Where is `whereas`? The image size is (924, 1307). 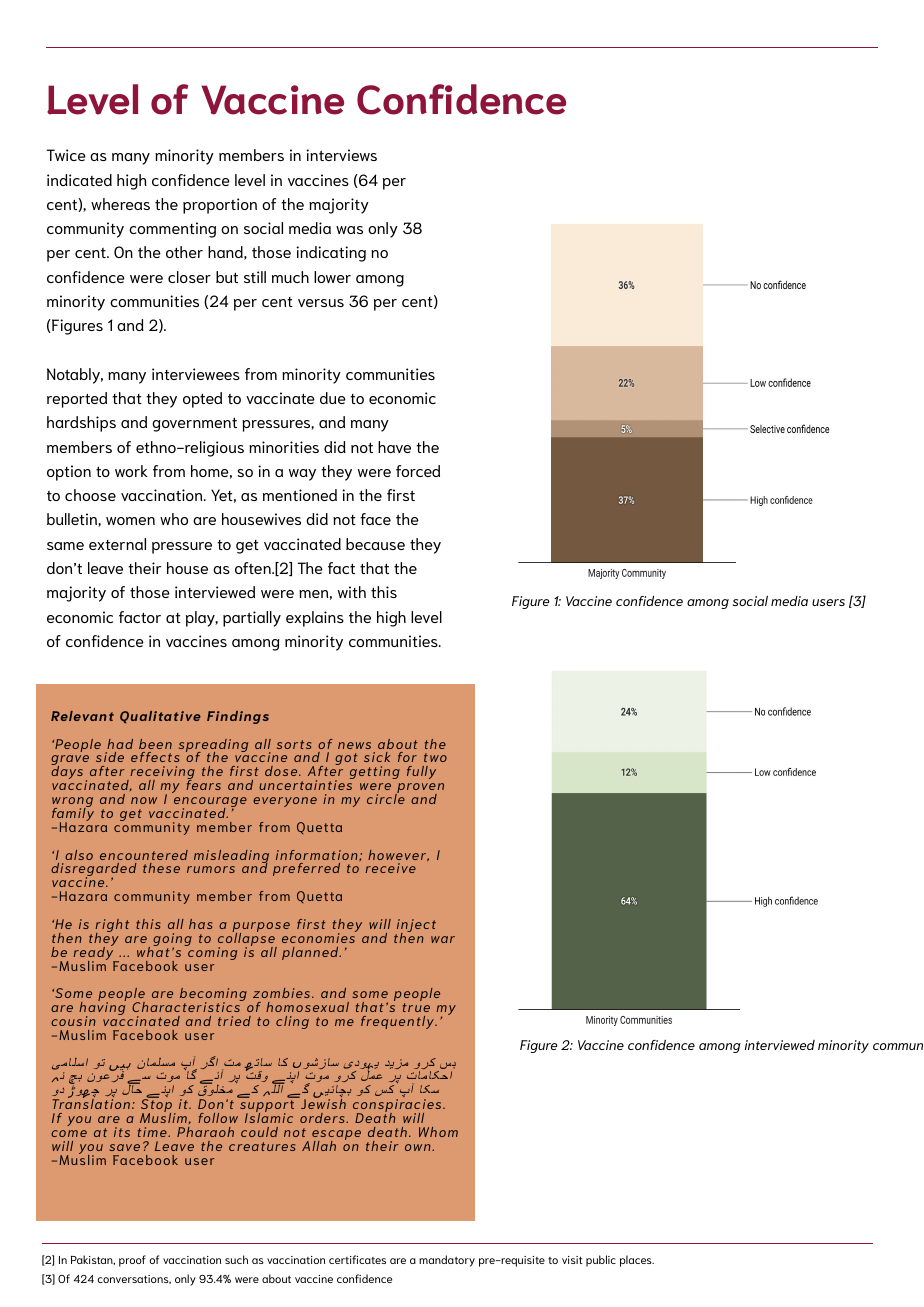 whereas is located at coordinates (120, 204).
